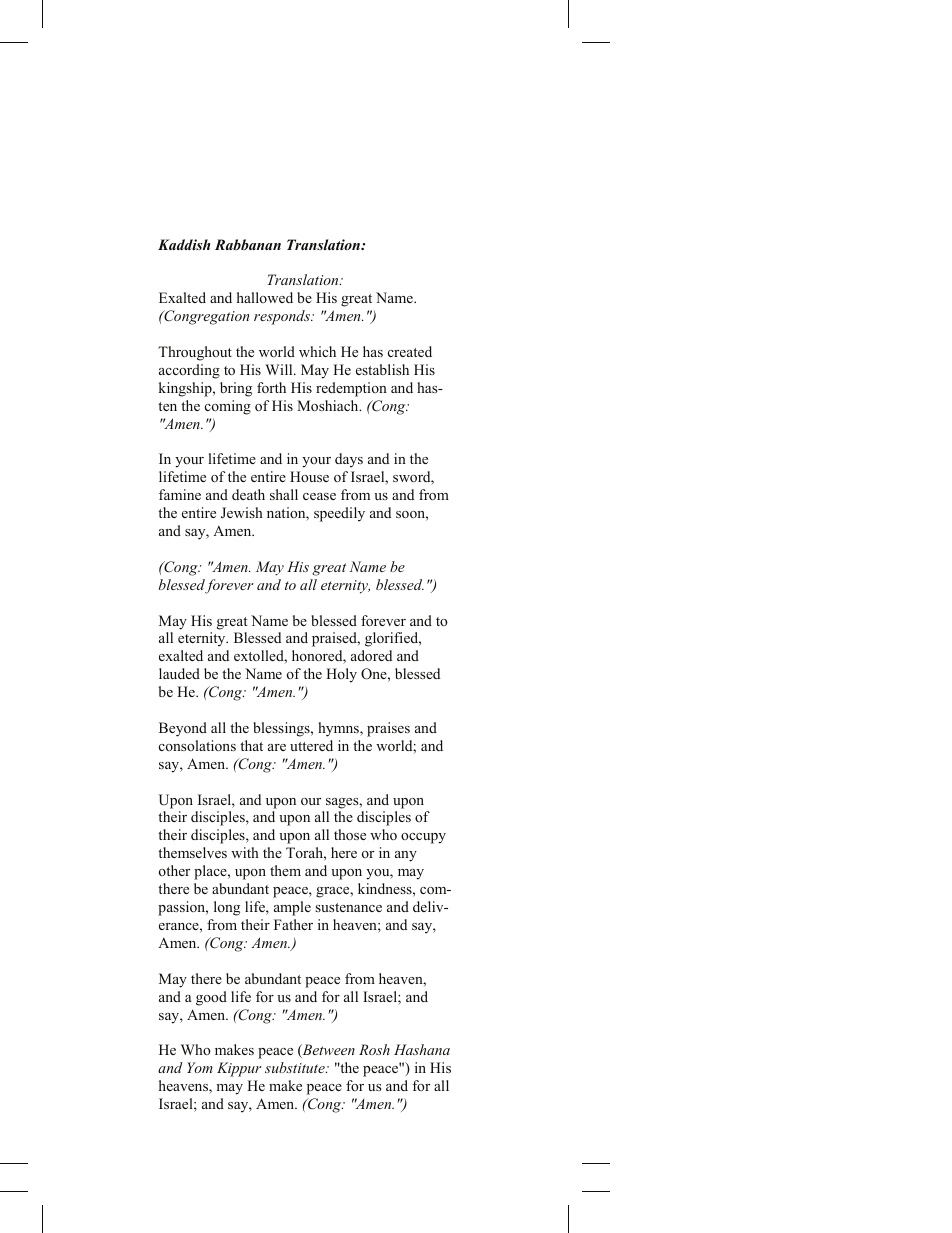 The image size is (952, 1233). What do you see at coordinates (341, 675) in the screenshot?
I see `Holy` at bounding box center [341, 675].
